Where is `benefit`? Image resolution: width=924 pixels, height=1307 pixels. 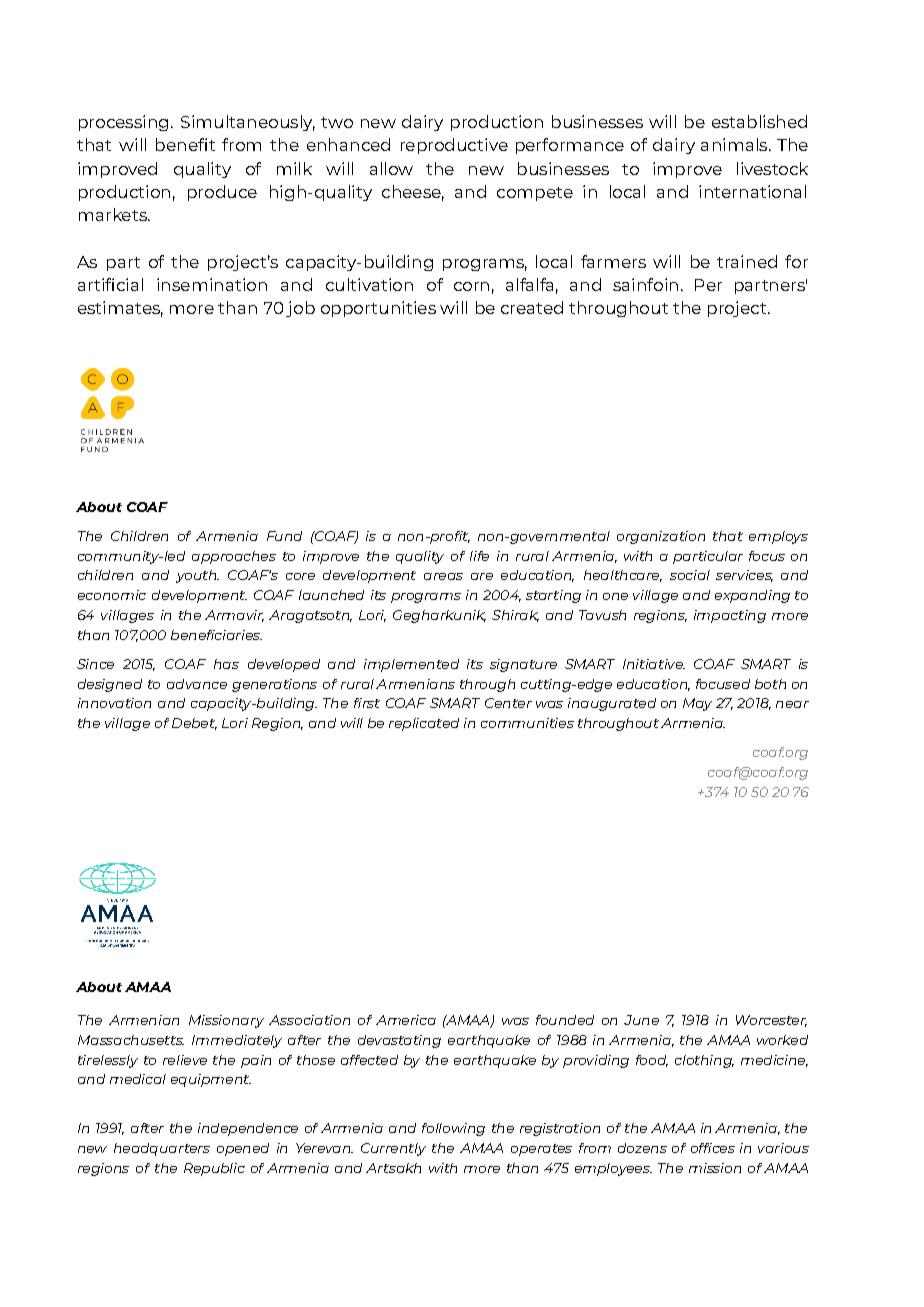 benefit is located at coordinates (185, 144).
